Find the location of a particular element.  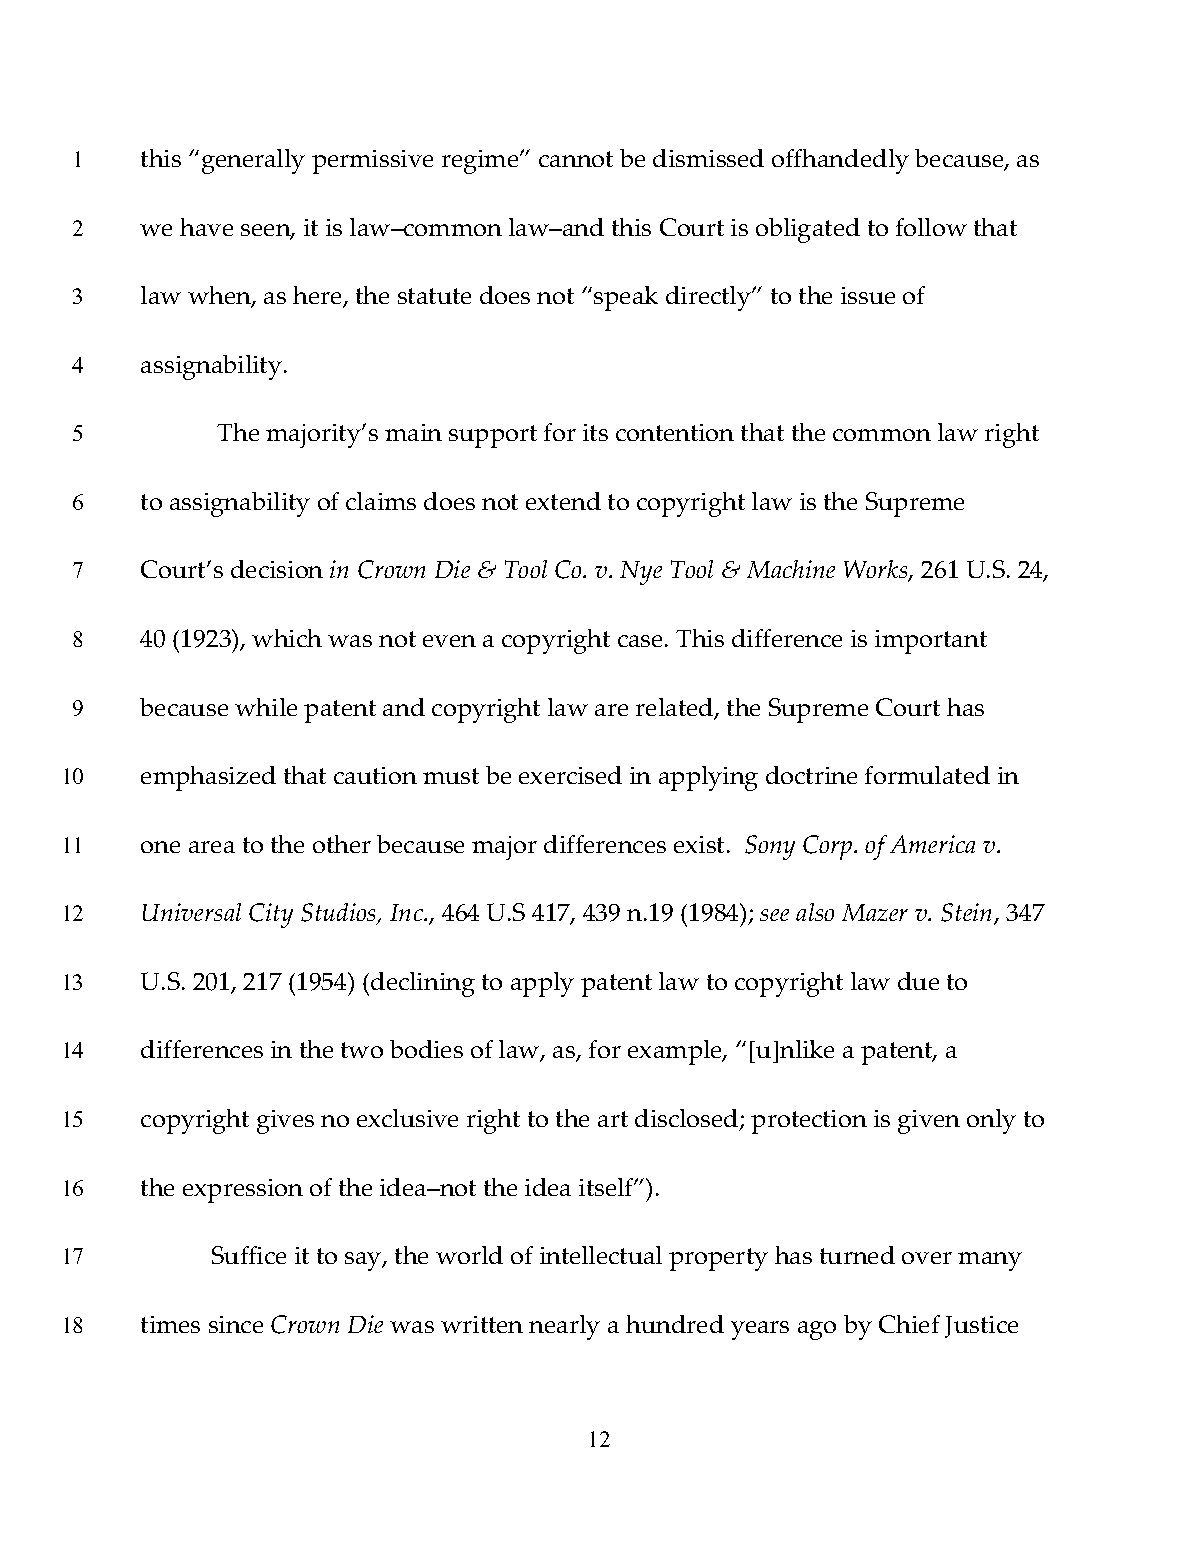

Chief is located at coordinates (909, 1324).
